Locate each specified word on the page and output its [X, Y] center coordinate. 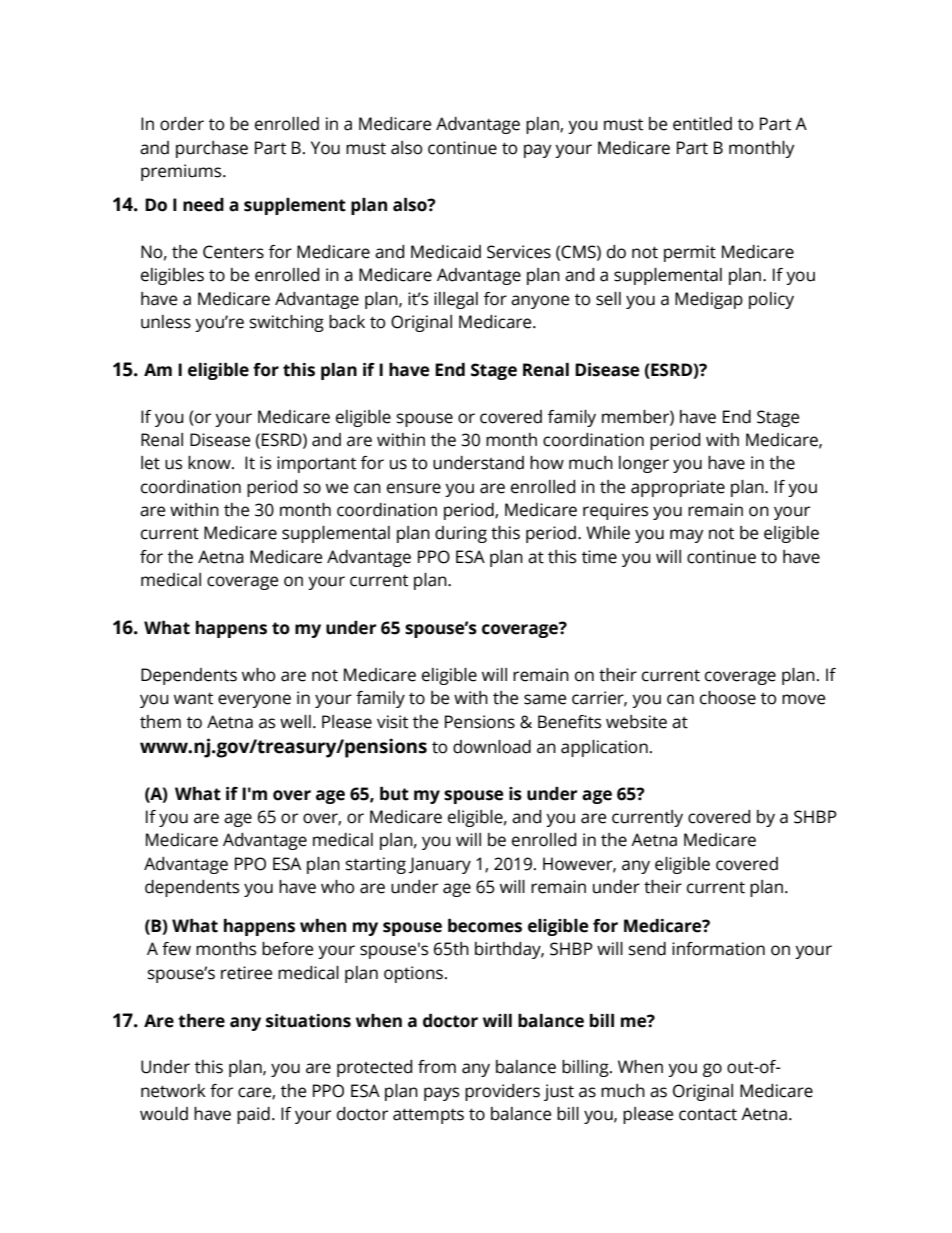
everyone [254, 701]
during [461, 534]
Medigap [709, 300]
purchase [212, 149]
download [492, 747]
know [210, 463]
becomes [485, 926]
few [176, 949]
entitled [702, 124]
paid [253, 1115]
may [687, 536]
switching [287, 323]
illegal [456, 300]
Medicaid [446, 252]
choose [728, 698]
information [718, 949]
